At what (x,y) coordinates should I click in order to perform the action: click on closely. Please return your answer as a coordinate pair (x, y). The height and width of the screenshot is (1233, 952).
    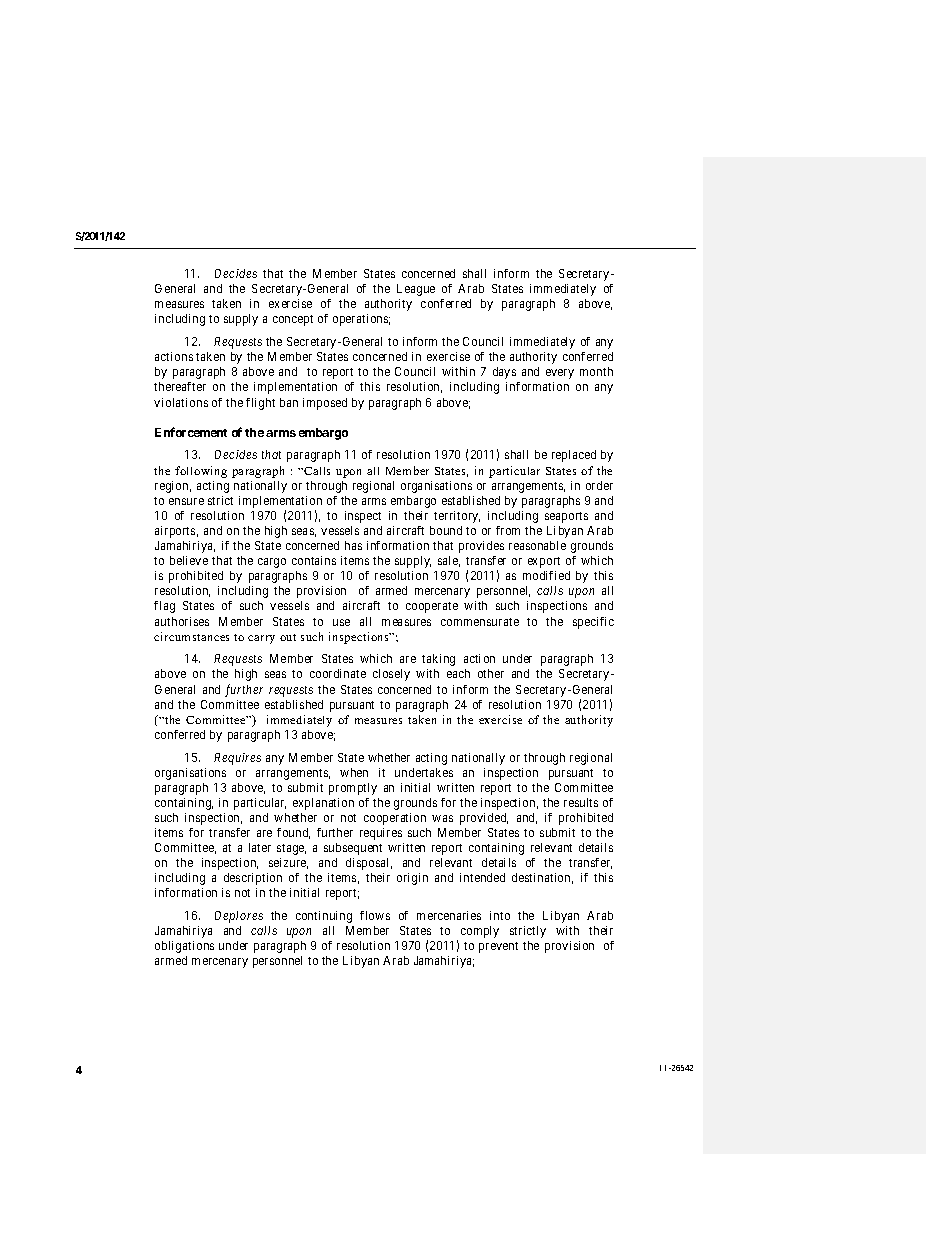
    Looking at the image, I should click on (391, 675).
